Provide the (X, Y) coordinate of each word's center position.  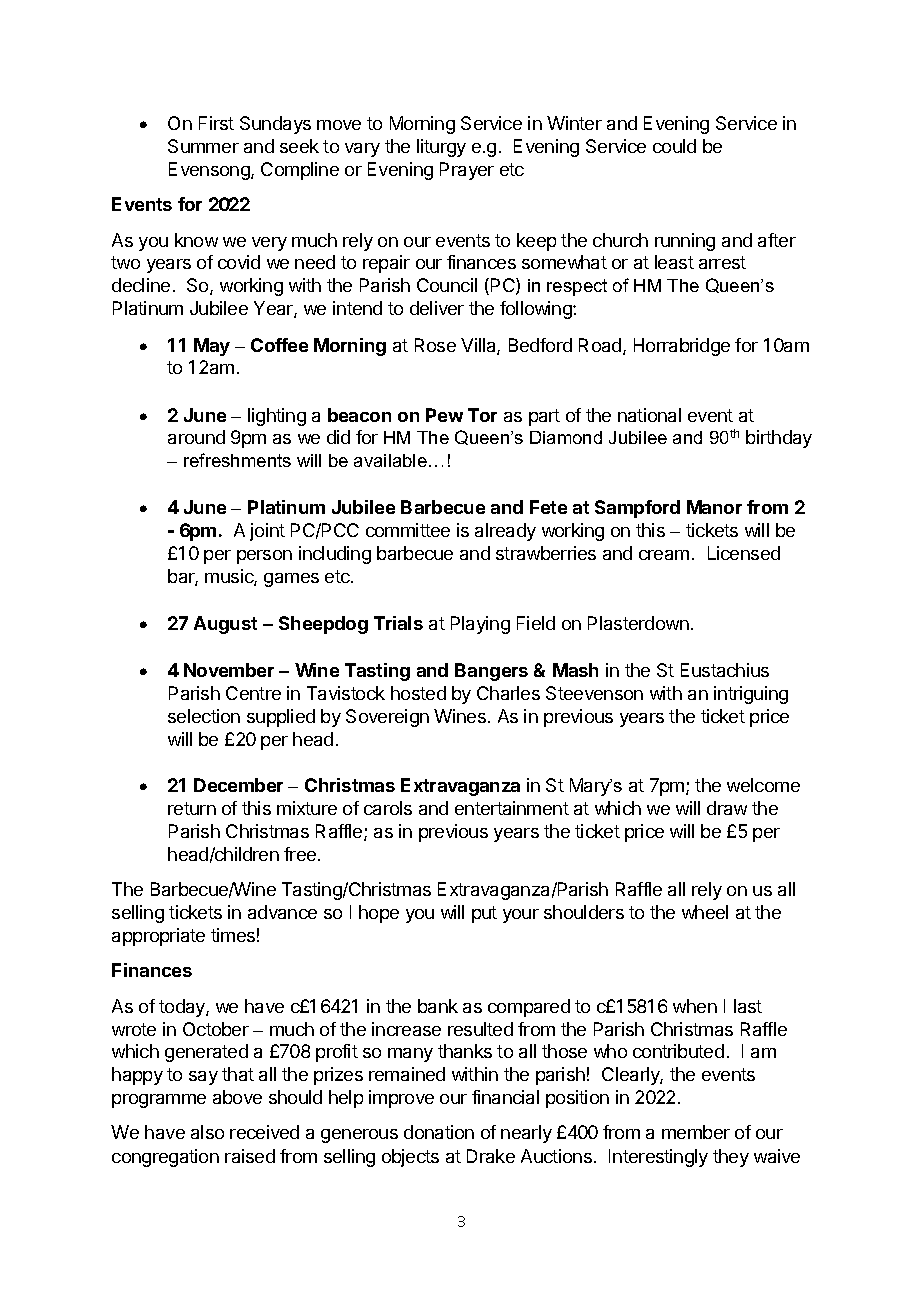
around (196, 437)
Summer (203, 146)
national (649, 415)
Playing (480, 625)
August (225, 625)
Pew (444, 415)
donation (439, 1132)
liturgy (441, 148)
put (484, 914)
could (674, 146)
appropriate (158, 937)
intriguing (751, 695)
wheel (705, 912)
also (207, 1132)
